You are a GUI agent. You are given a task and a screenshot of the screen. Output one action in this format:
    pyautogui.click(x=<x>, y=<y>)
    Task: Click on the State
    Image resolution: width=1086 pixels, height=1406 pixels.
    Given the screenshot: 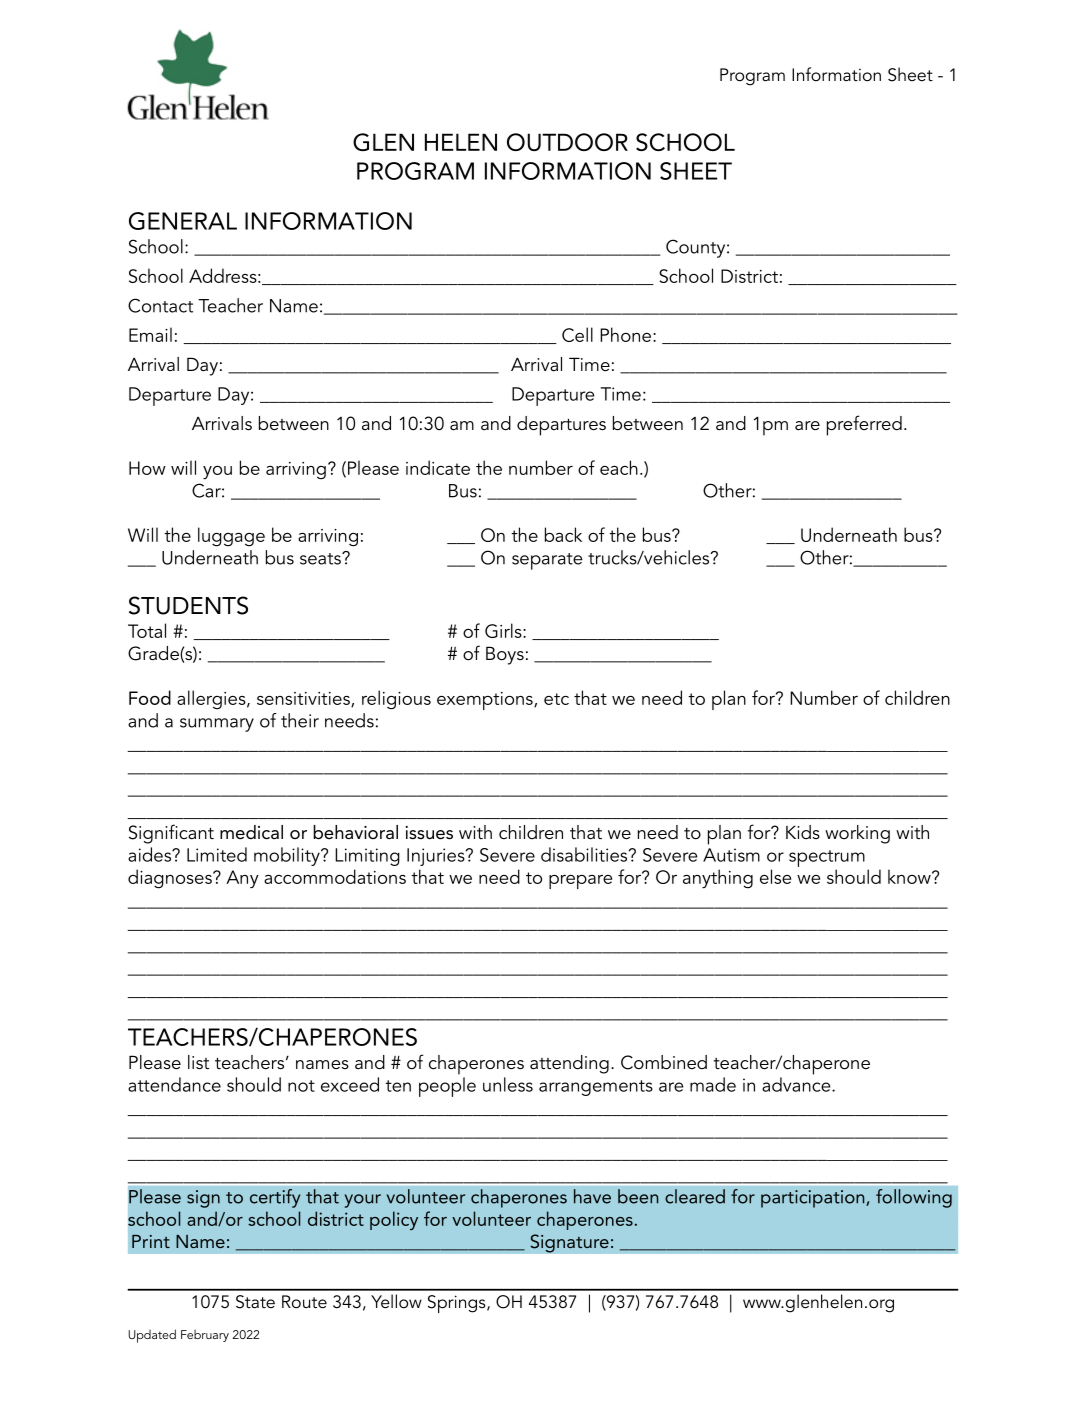 What is the action you would take?
    pyautogui.click(x=255, y=1302)
